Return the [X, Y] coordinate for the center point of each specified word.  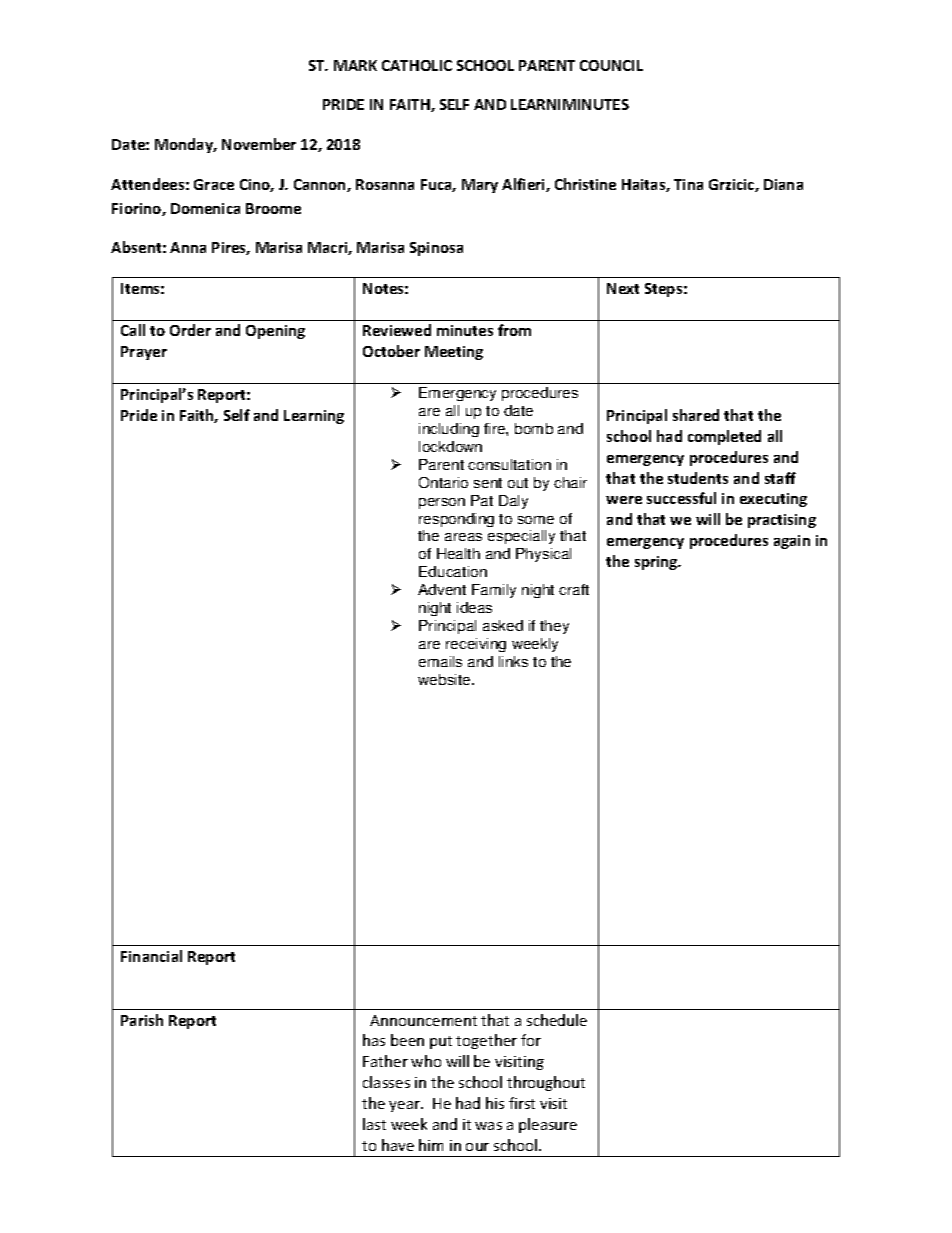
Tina [688, 184]
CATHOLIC [417, 65]
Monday [185, 145]
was [488, 1126]
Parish [142, 1020]
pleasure [548, 1125]
